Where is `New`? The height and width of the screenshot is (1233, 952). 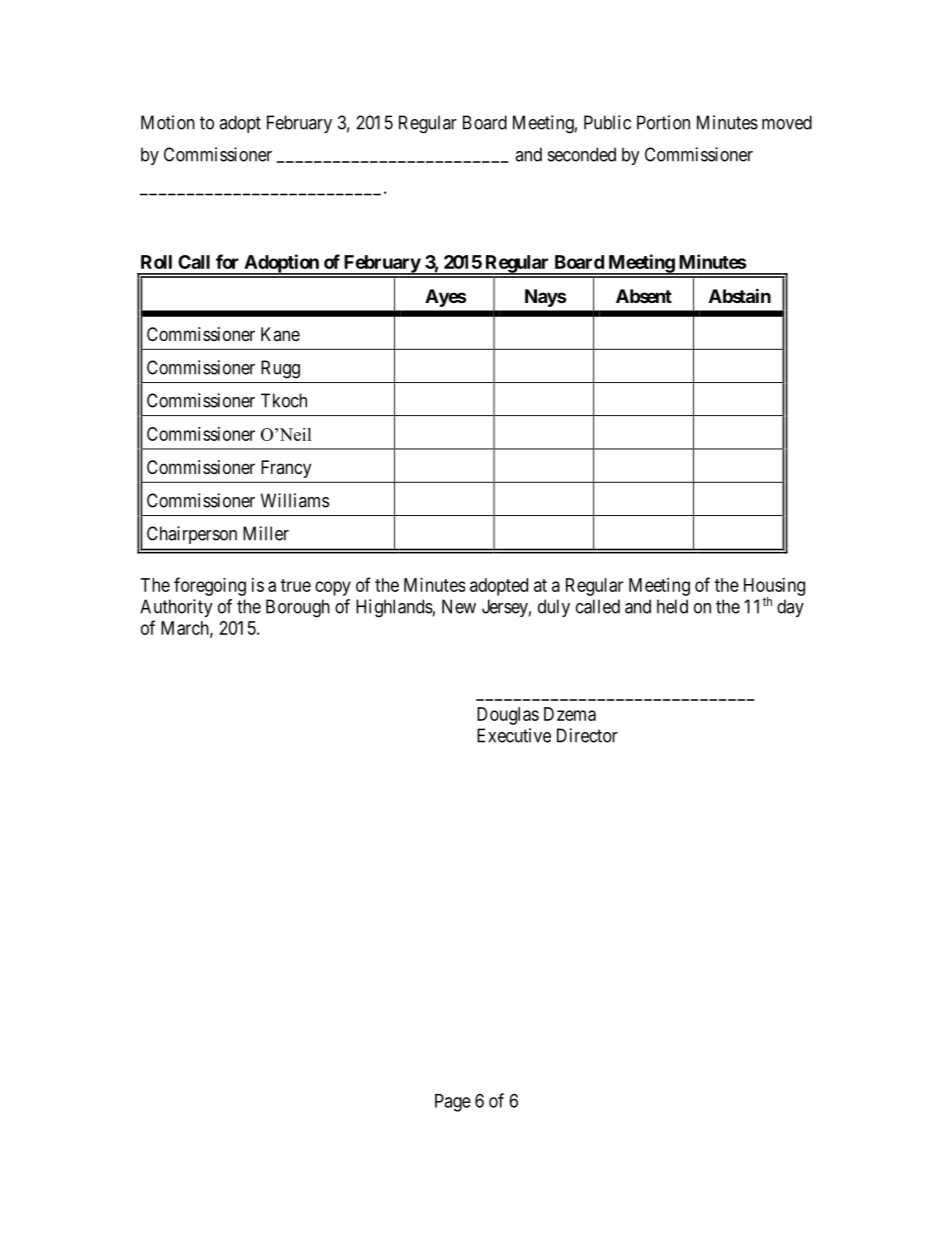 New is located at coordinates (459, 606).
